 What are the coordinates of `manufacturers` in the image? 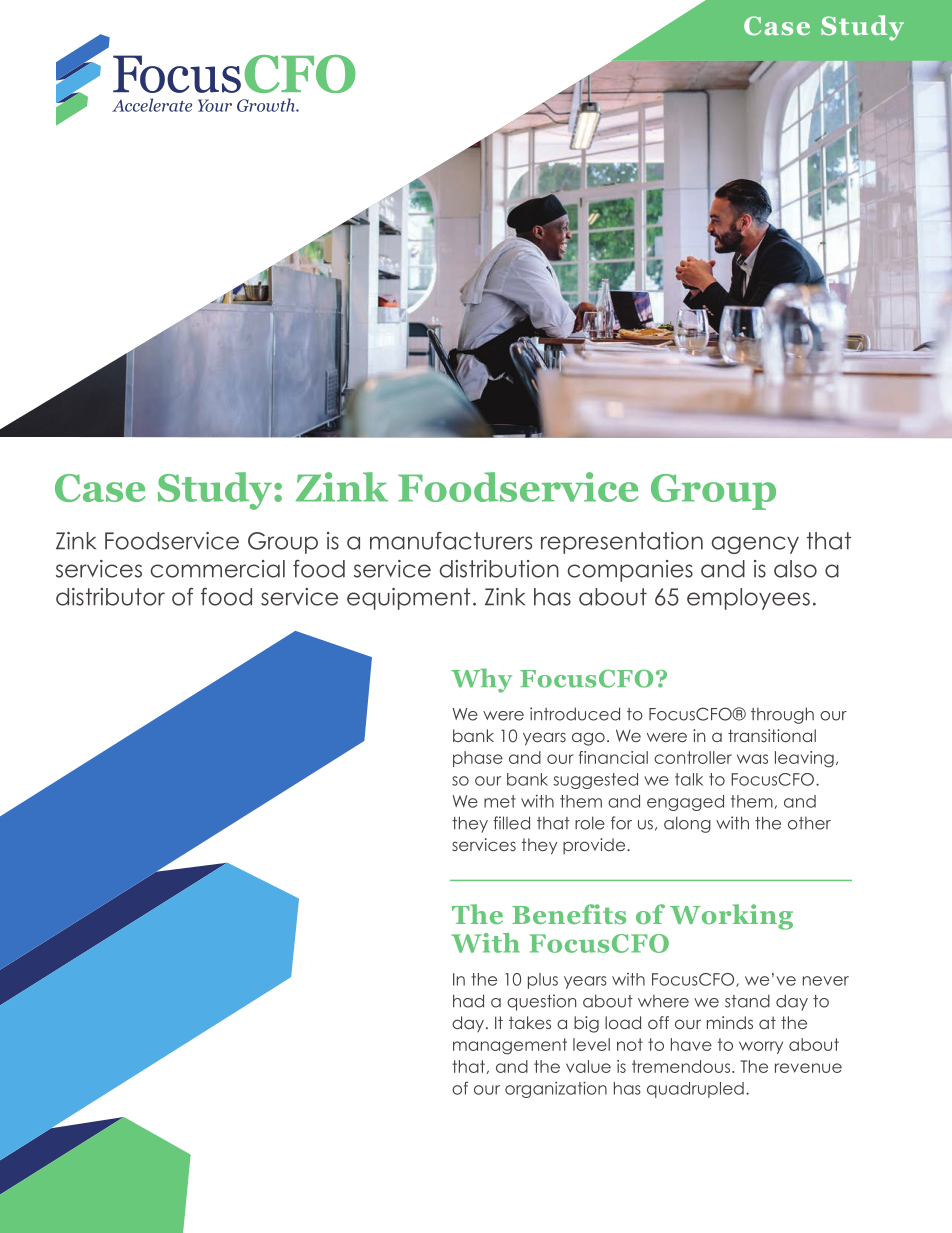 It's located at (451, 541).
